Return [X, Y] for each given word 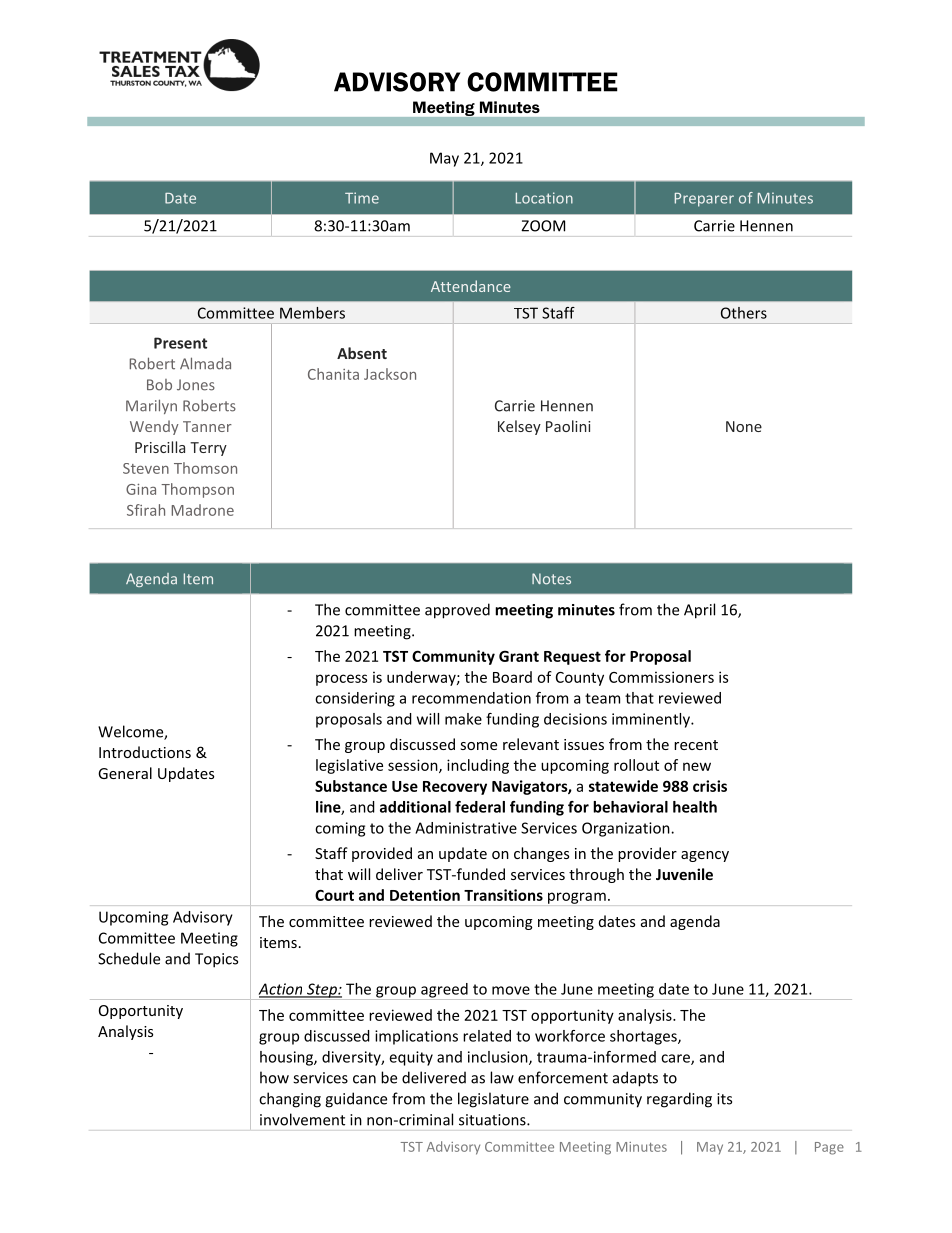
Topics [216, 960]
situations [493, 1120]
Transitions [503, 895]
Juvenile [684, 874]
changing [290, 1100]
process [341, 680]
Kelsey [519, 427]
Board [512, 677]
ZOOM [543, 226]
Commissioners [661, 677]
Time [362, 198]
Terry [208, 449]
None [744, 426]
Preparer [704, 200]
